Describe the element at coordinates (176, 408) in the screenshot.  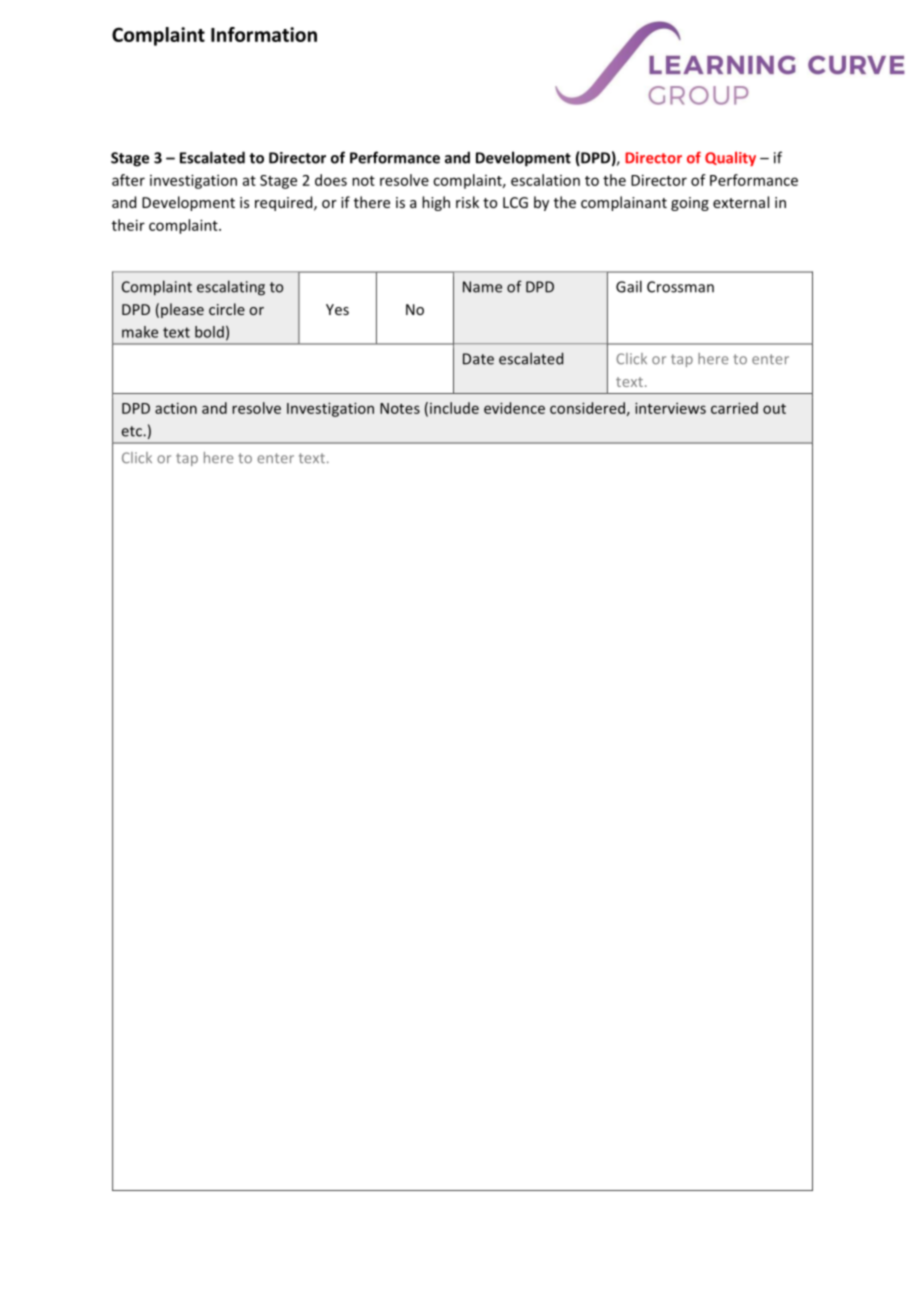
I see `action` at that location.
